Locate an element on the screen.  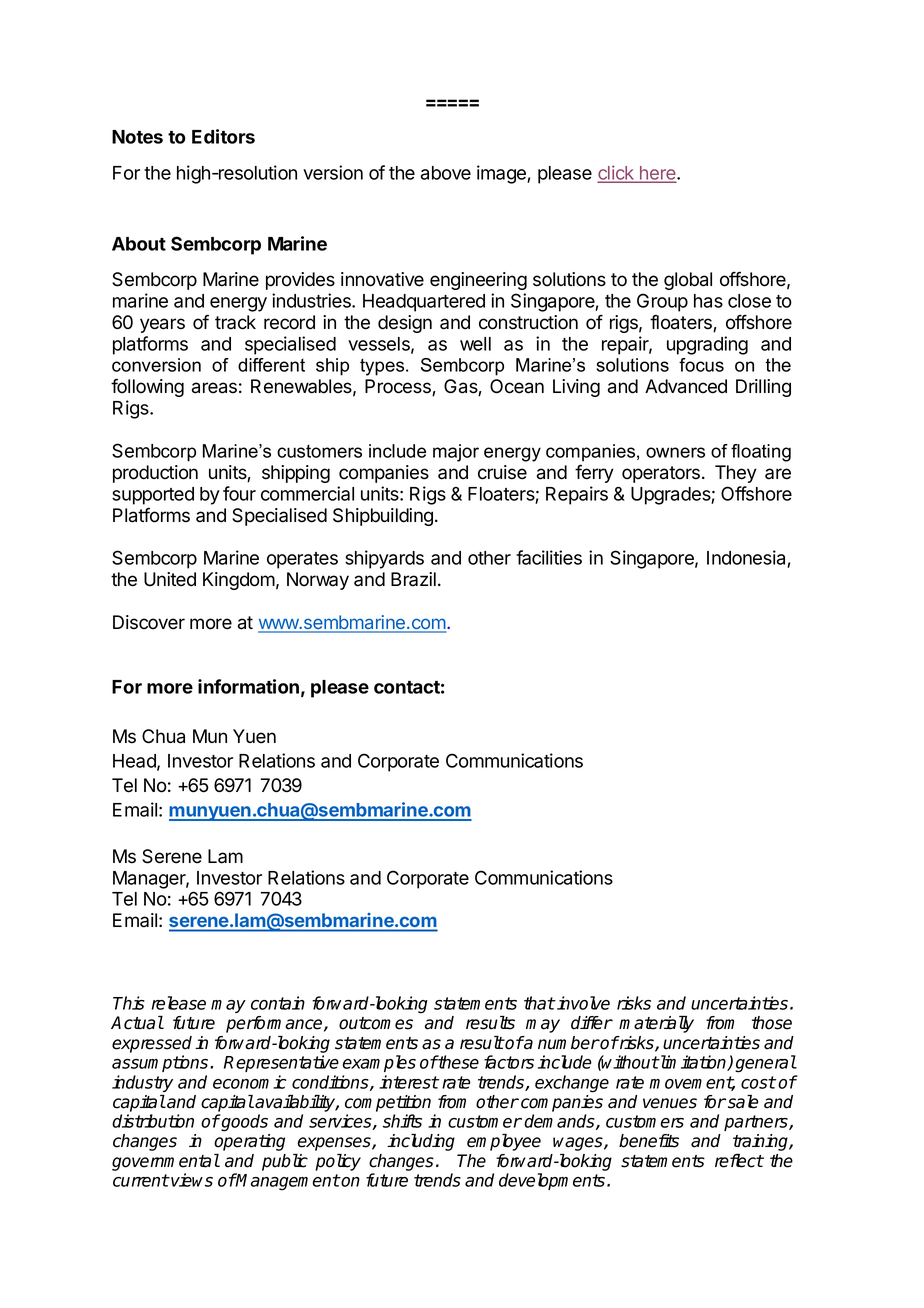
release is located at coordinates (179, 1003).
